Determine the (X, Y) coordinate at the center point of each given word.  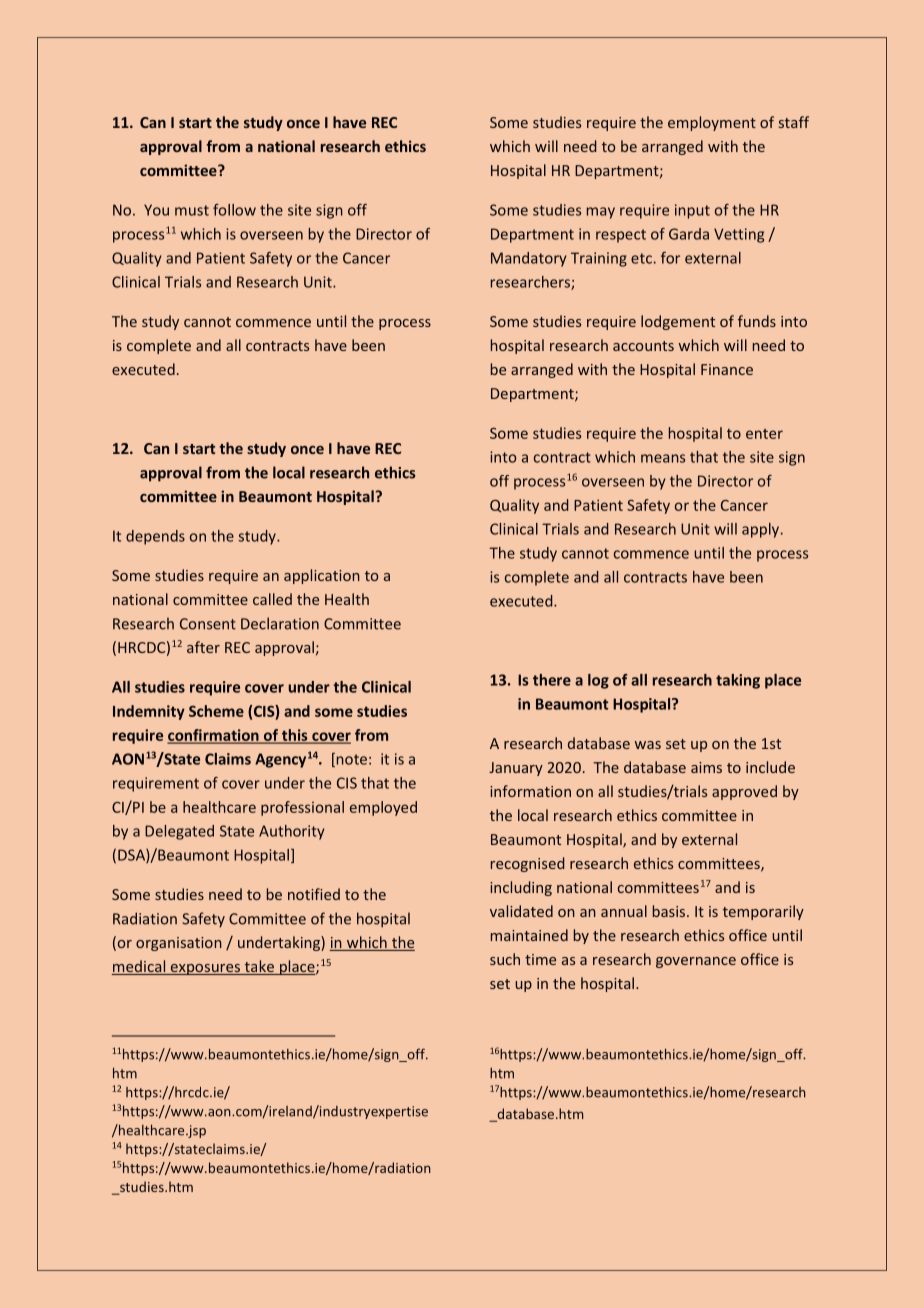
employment (712, 123)
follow (234, 210)
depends (155, 537)
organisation (179, 944)
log (598, 681)
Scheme (216, 711)
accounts (643, 346)
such (505, 959)
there (552, 680)
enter (764, 434)
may (601, 213)
